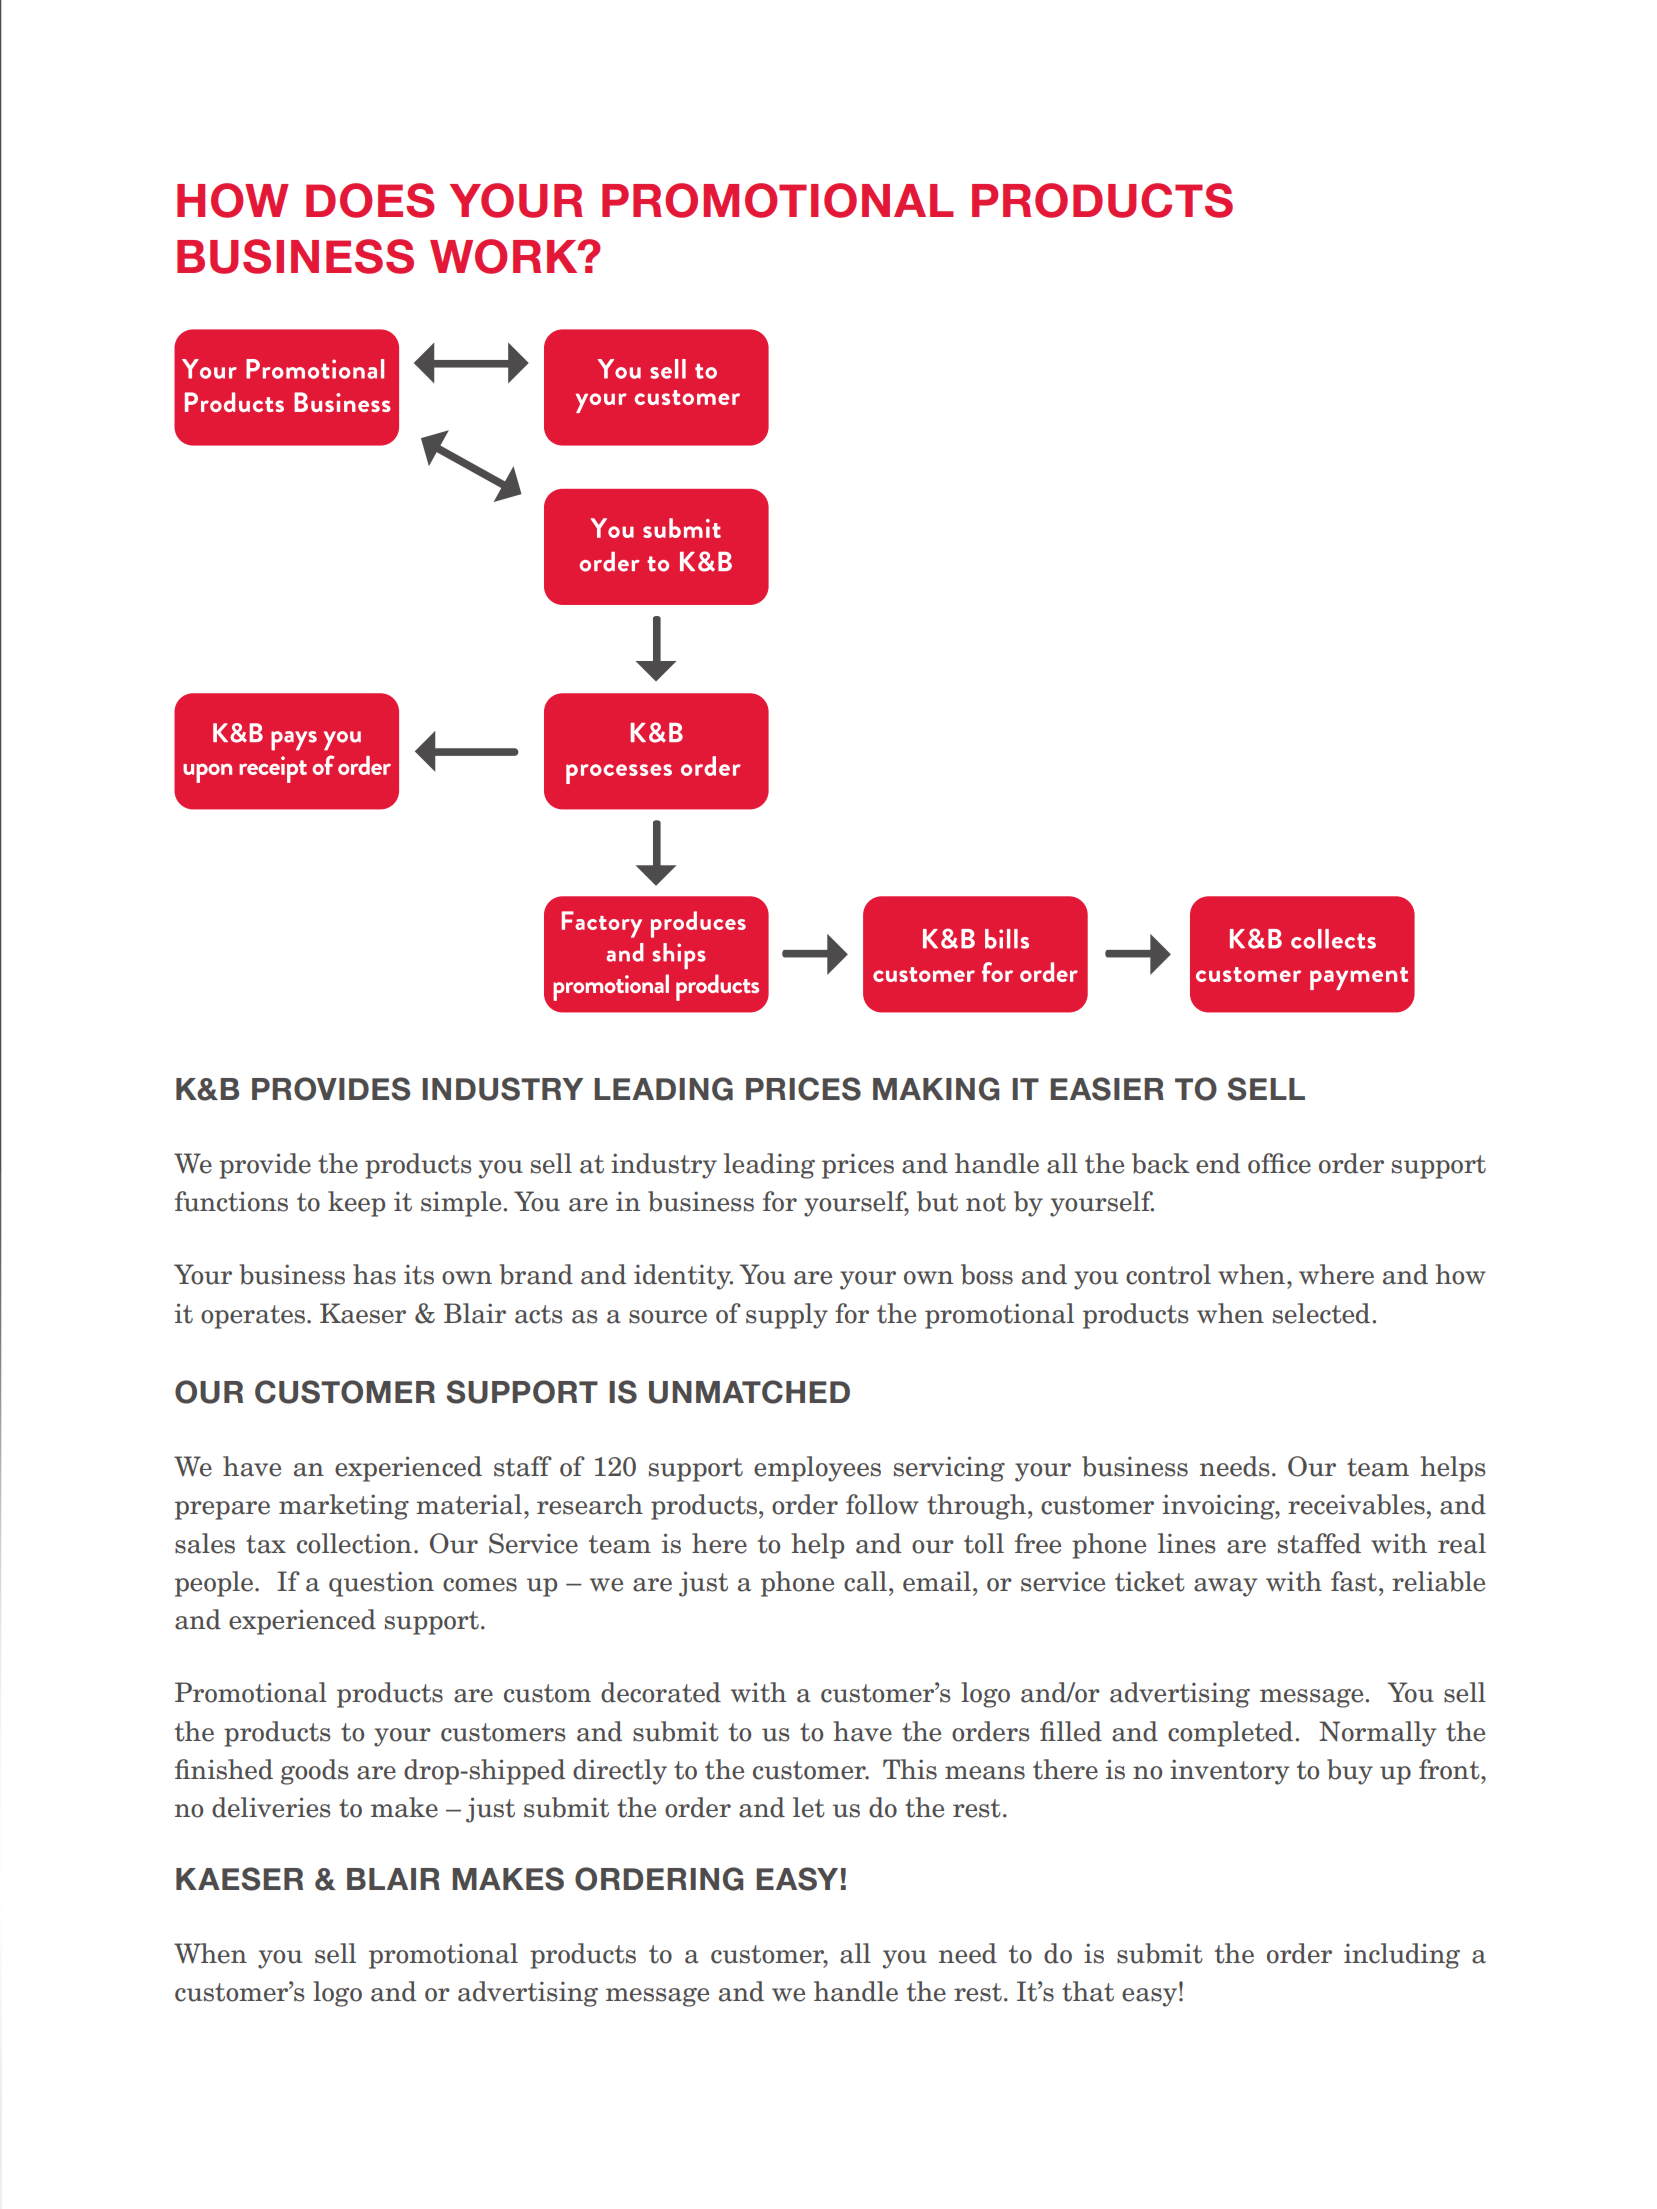  I want to click on but, so click(937, 1201).
